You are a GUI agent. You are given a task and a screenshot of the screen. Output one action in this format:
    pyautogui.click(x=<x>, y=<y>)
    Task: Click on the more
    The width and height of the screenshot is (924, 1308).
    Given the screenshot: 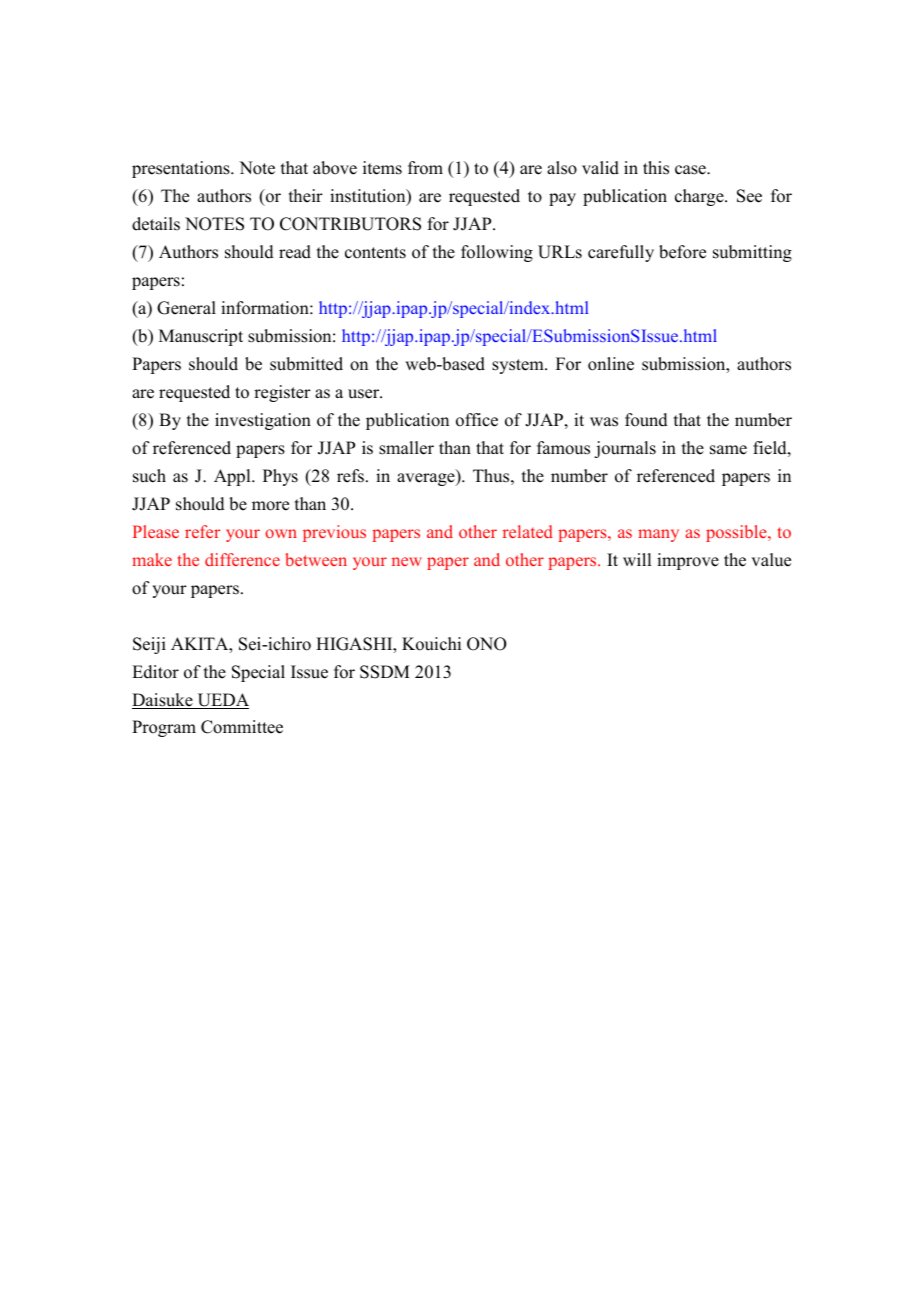 What is the action you would take?
    pyautogui.click(x=270, y=506)
